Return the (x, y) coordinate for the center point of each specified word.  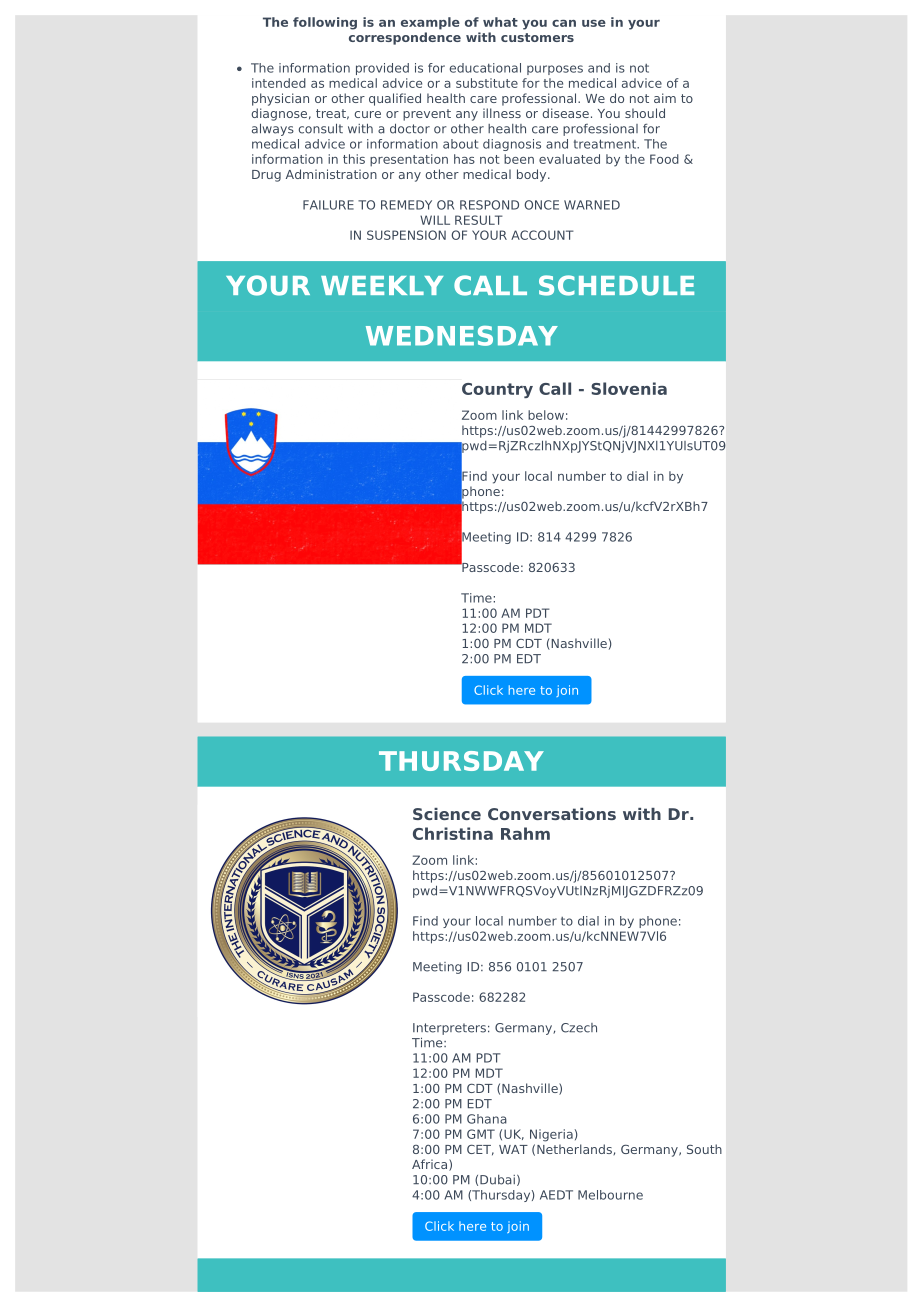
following (325, 23)
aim (665, 98)
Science (447, 814)
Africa (431, 1165)
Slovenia (629, 388)
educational (485, 68)
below (546, 415)
